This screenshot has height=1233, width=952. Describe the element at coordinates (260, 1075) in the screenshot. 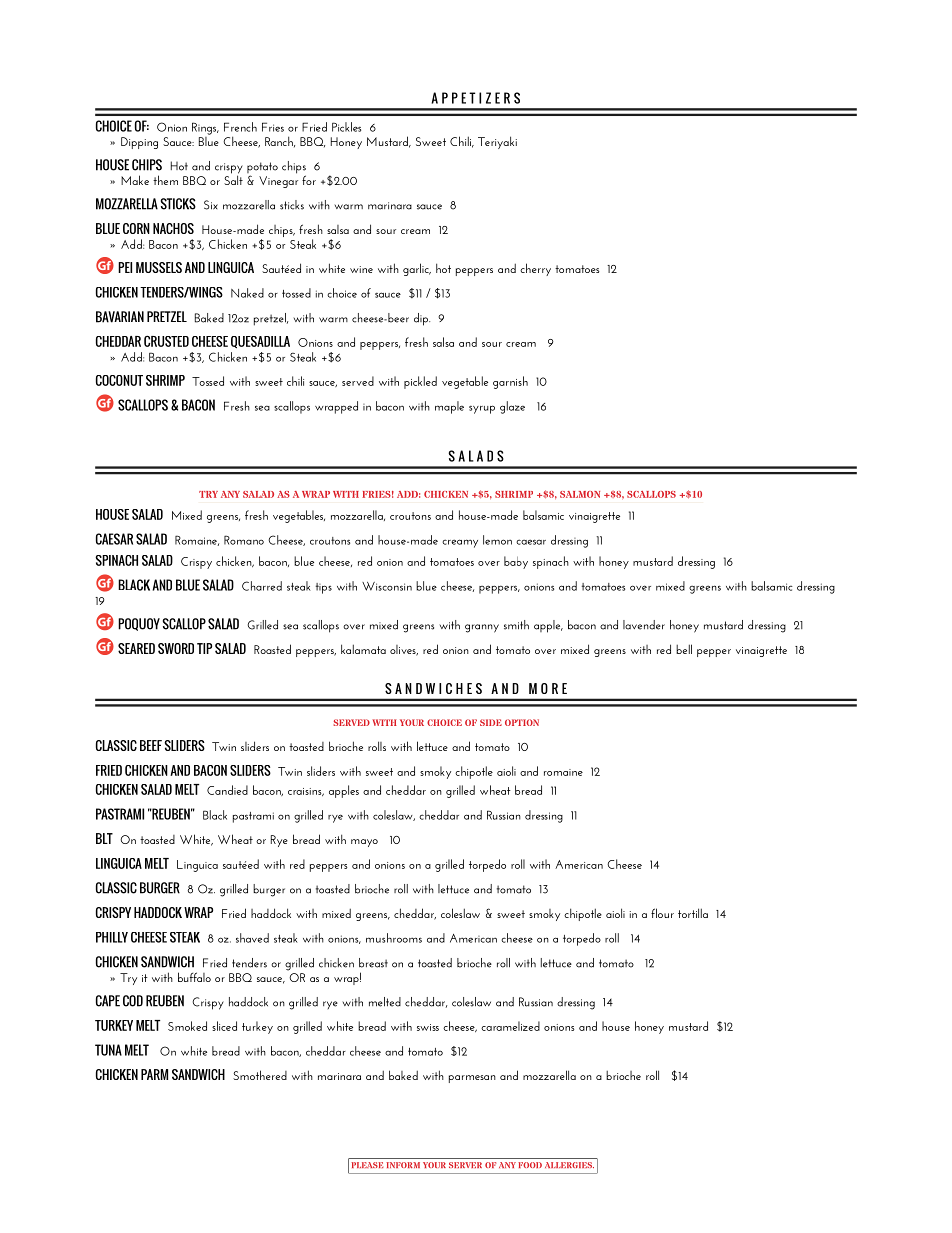

I see `Smothered` at that location.
